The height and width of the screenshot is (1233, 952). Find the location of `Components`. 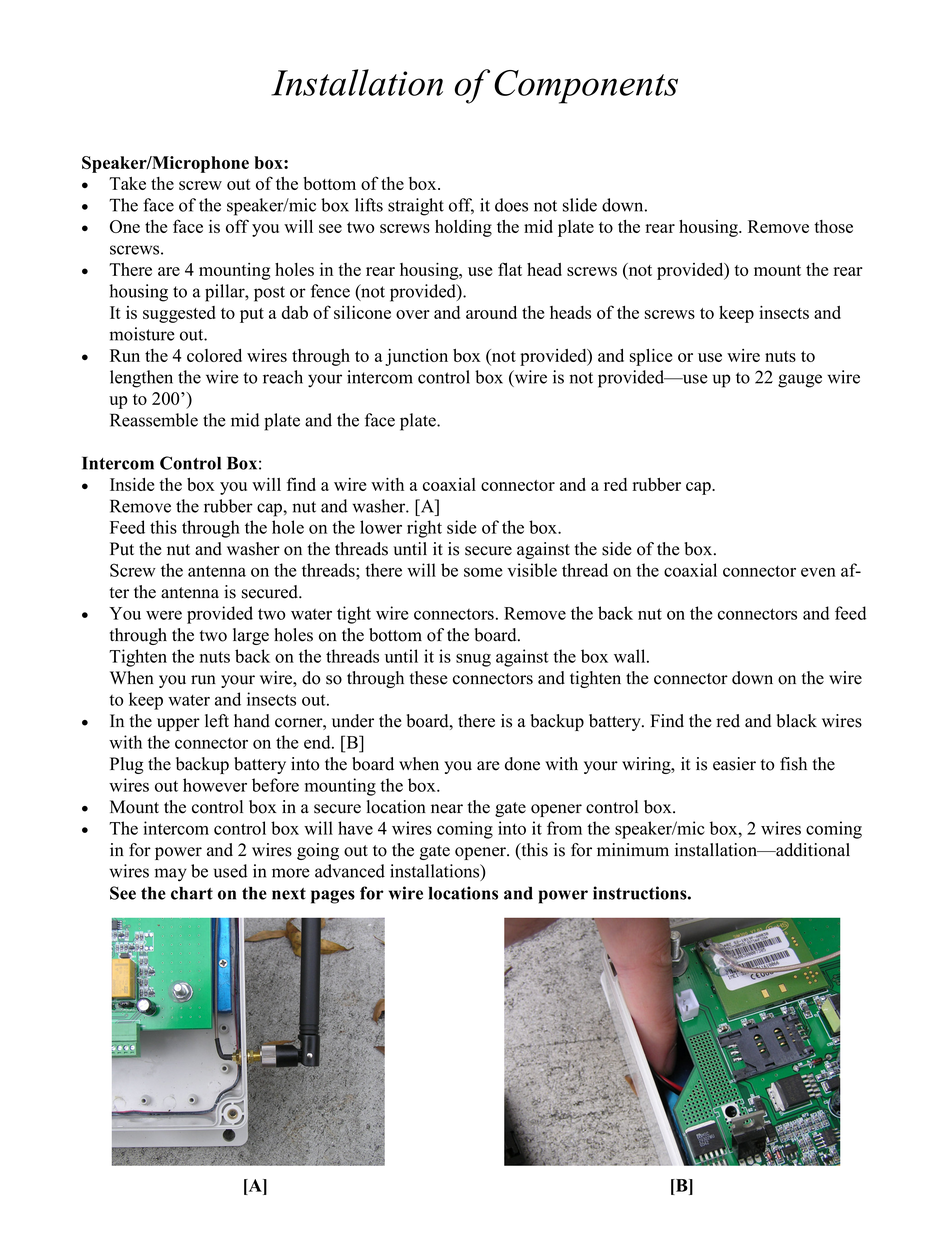

Components is located at coordinates (586, 87).
